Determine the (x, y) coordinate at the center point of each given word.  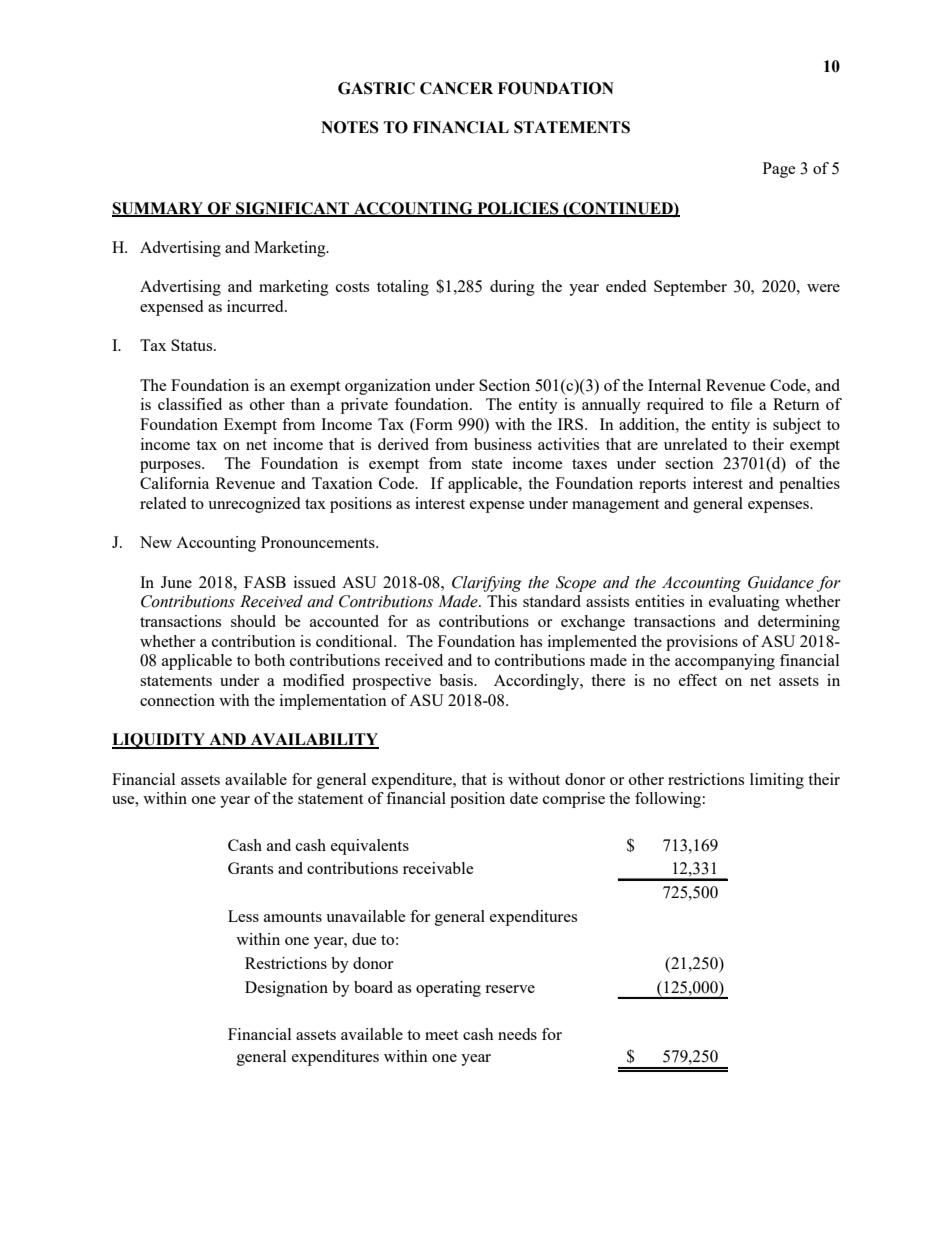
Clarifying (487, 584)
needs (517, 1034)
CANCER (456, 88)
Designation (286, 989)
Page (779, 170)
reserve (510, 989)
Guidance (781, 582)
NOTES (350, 127)
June (176, 582)
